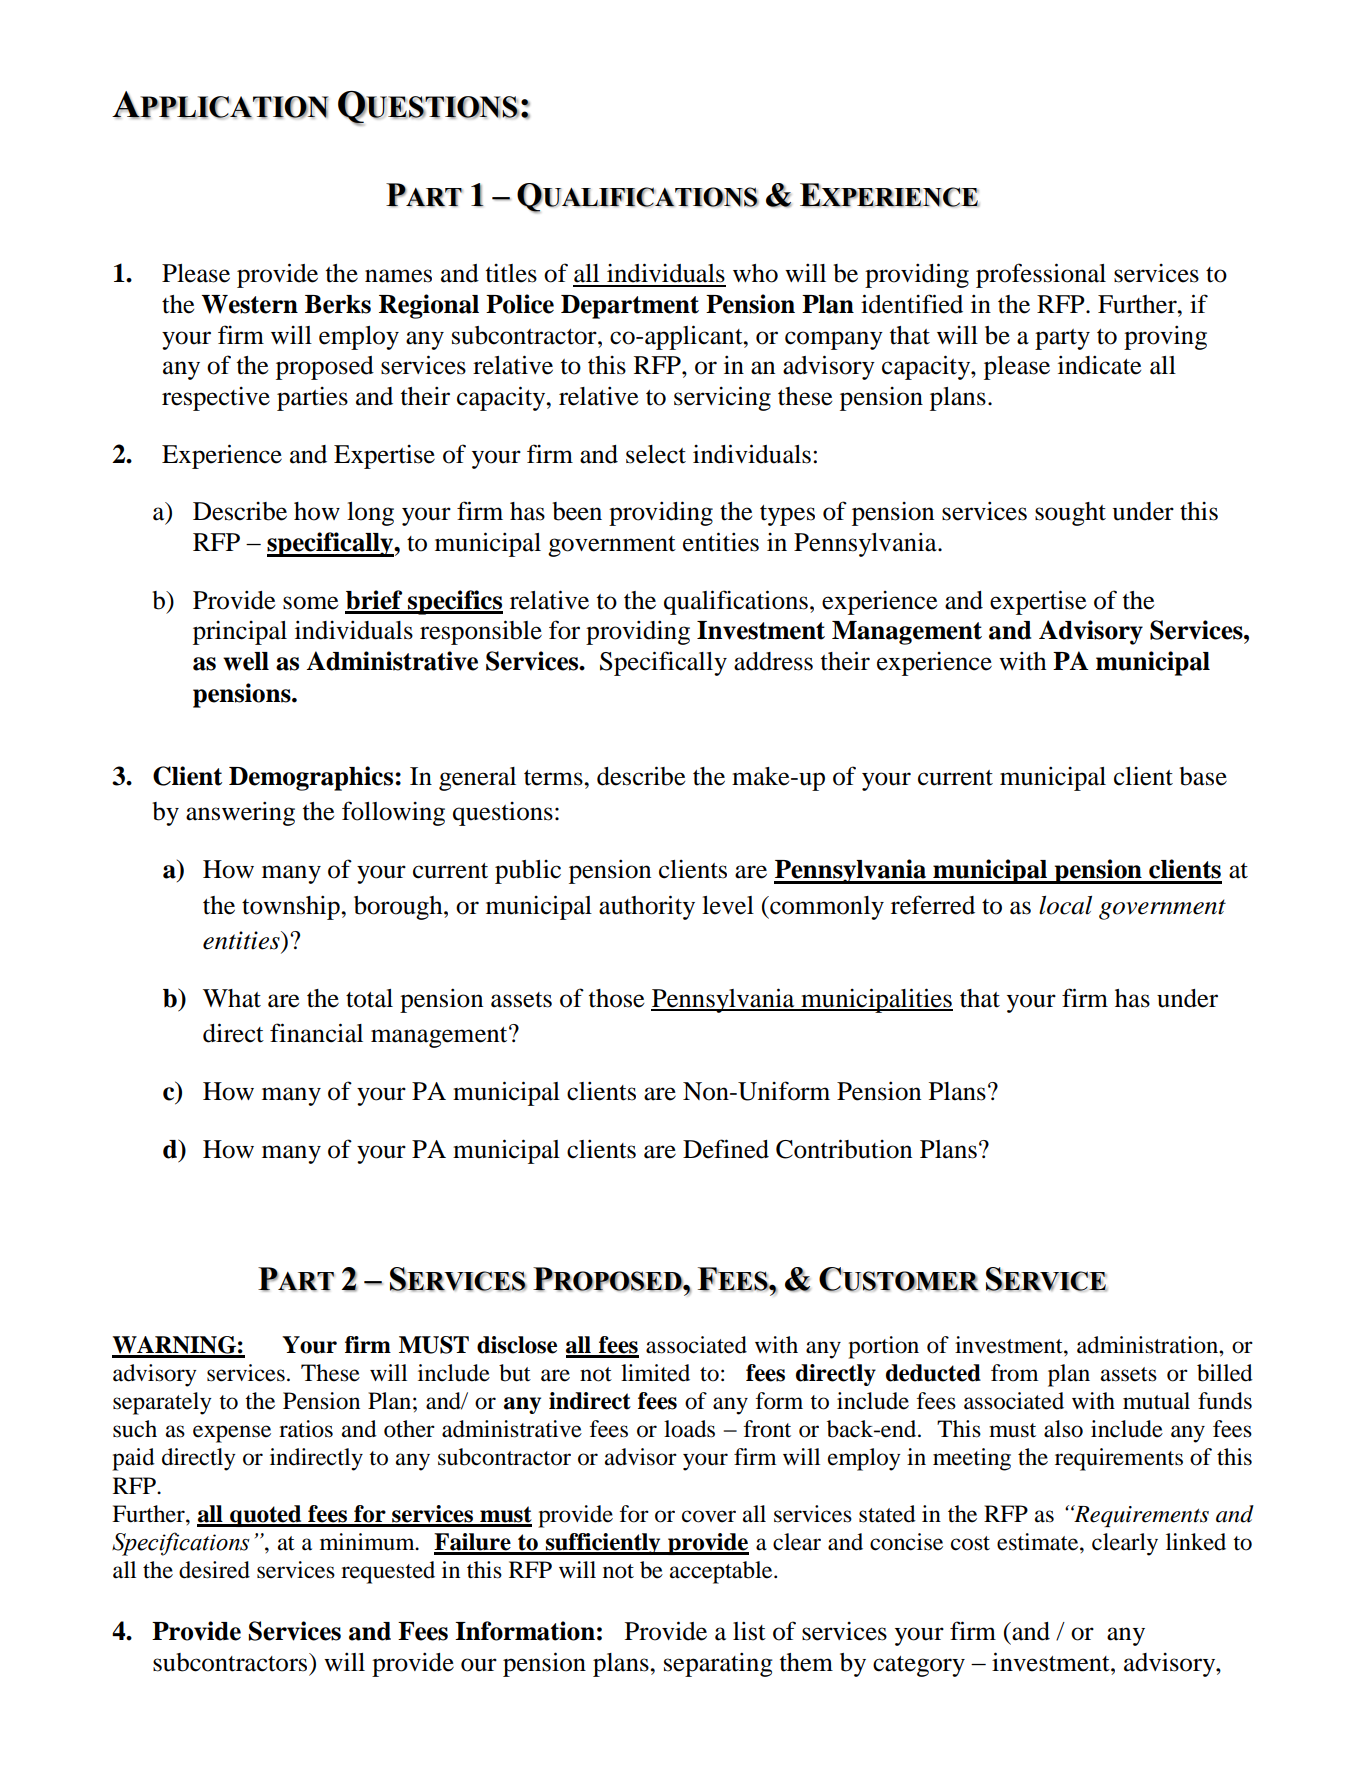  Describe the element at coordinates (1065, 905) in the image. I see `local` at that location.
